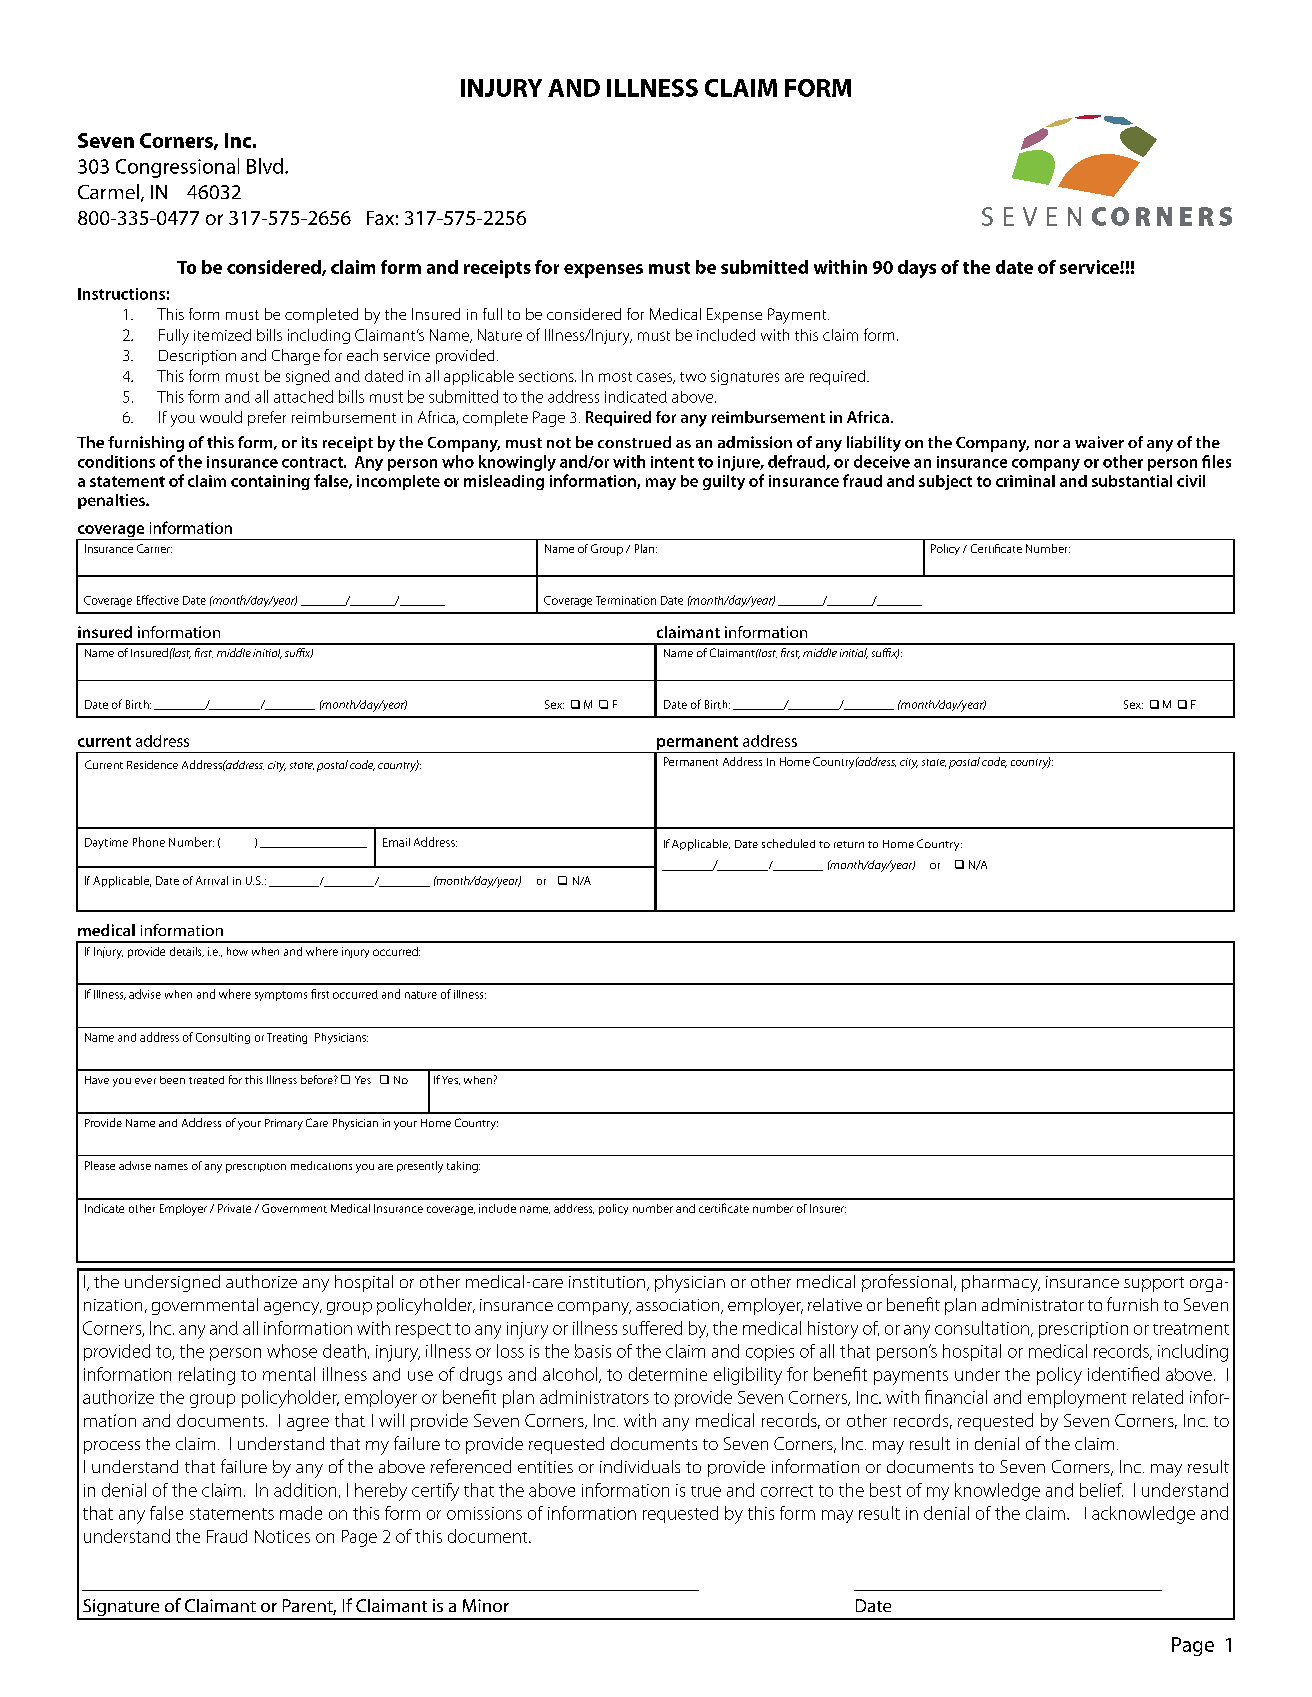 The height and width of the document is (1697, 1312). What do you see at coordinates (265, 166) in the document?
I see `Blvd` at bounding box center [265, 166].
